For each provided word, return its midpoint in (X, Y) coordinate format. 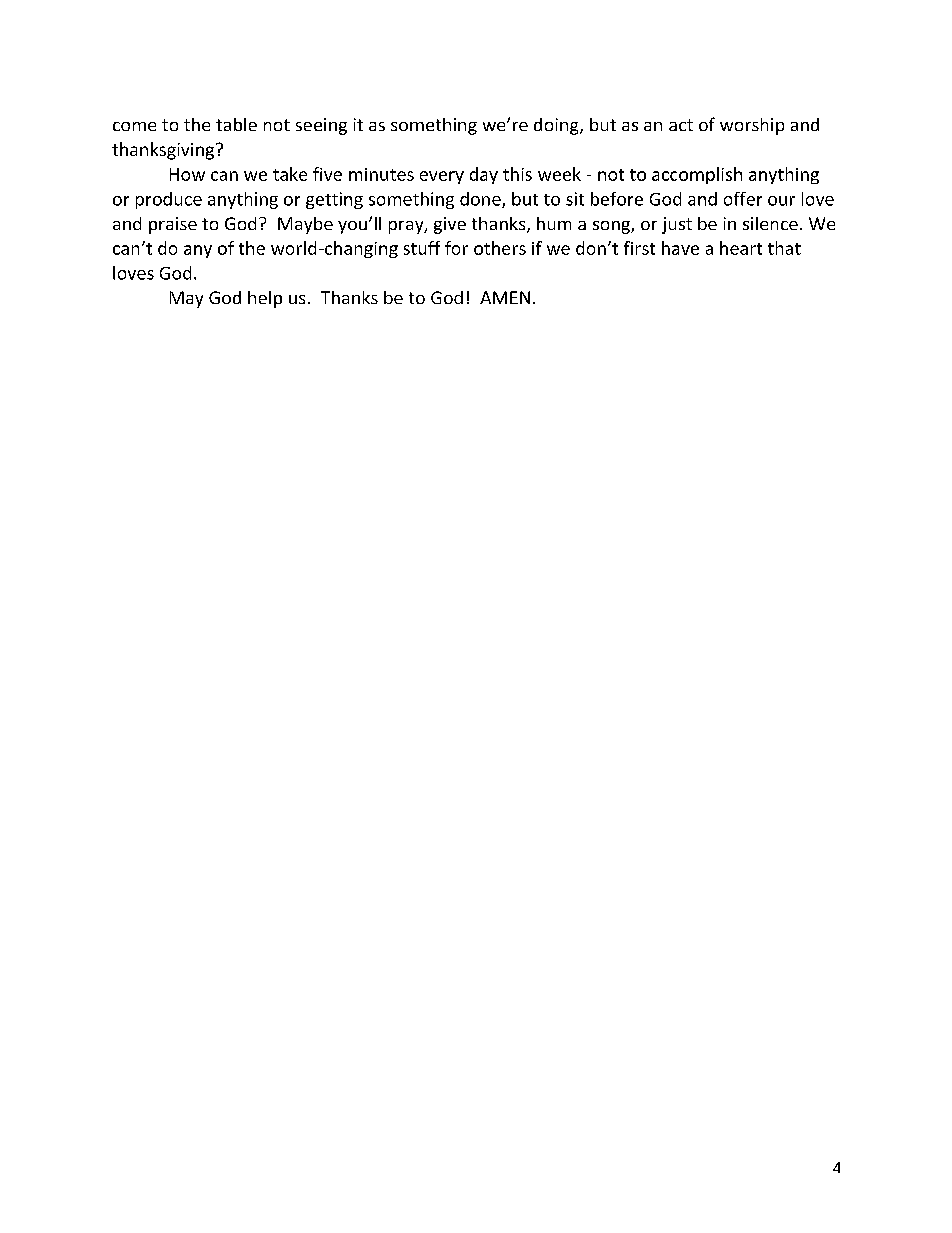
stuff (422, 248)
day (484, 175)
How (187, 174)
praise (173, 225)
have (680, 248)
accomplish (697, 175)
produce (169, 200)
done (481, 200)
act (681, 125)
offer (743, 199)
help (265, 299)
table (236, 124)
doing (557, 126)
